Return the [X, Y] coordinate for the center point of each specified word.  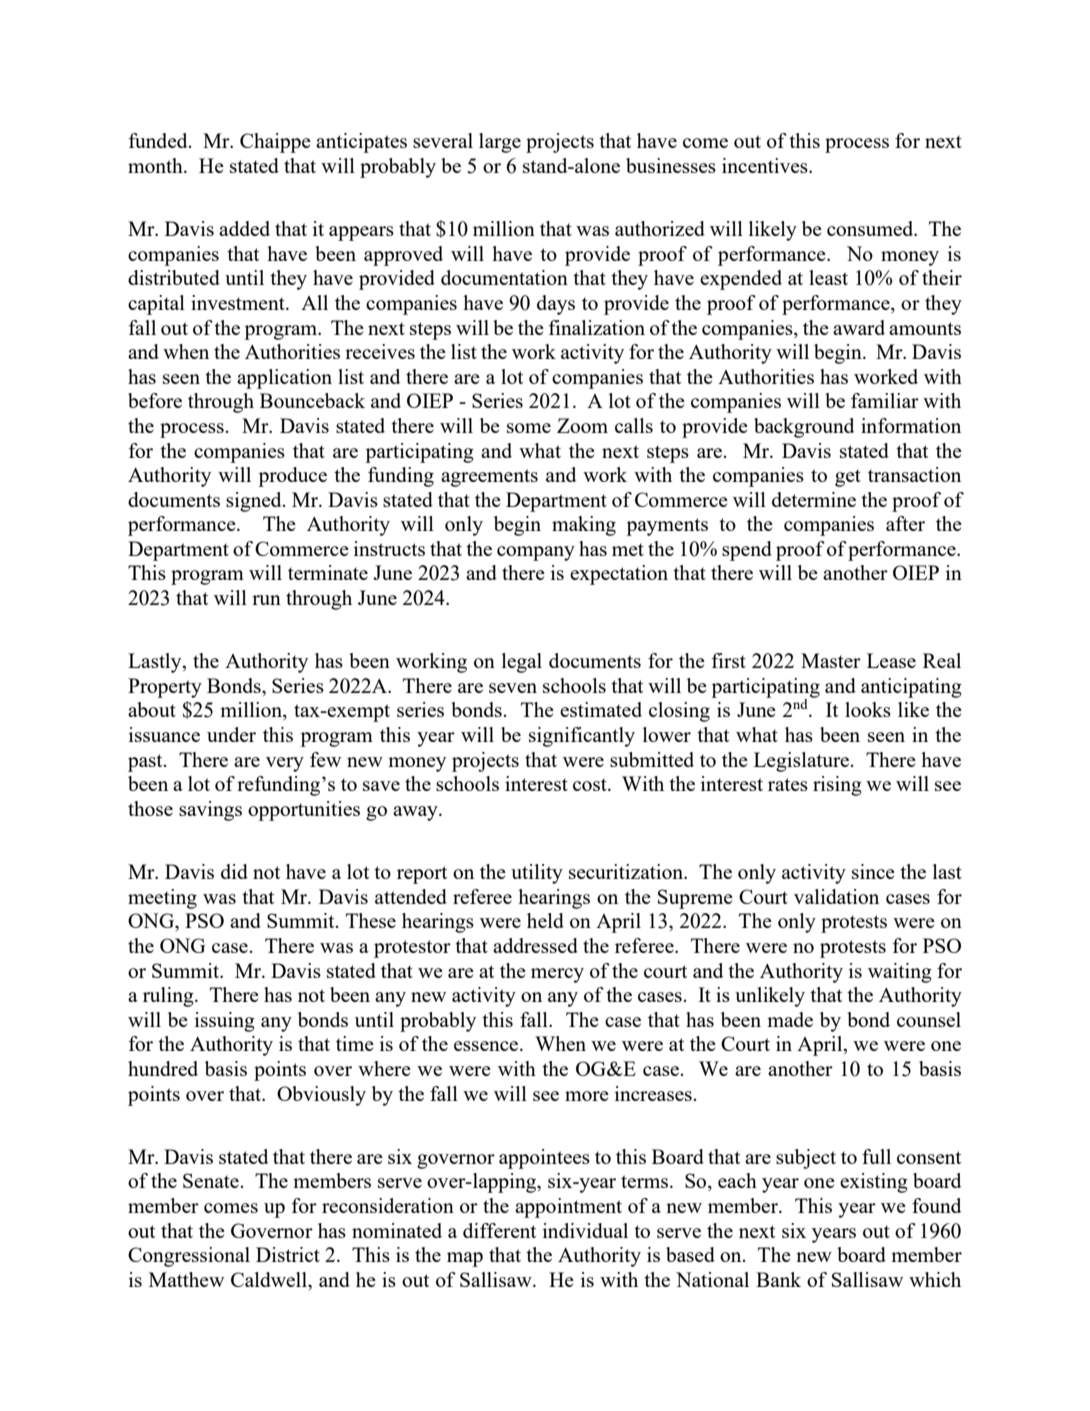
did [234, 871]
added [244, 228]
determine [814, 499]
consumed [871, 228]
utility [537, 874]
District [288, 1254]
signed [255, 502]
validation [836, 896]
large [500, 143]
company [536, 553]
